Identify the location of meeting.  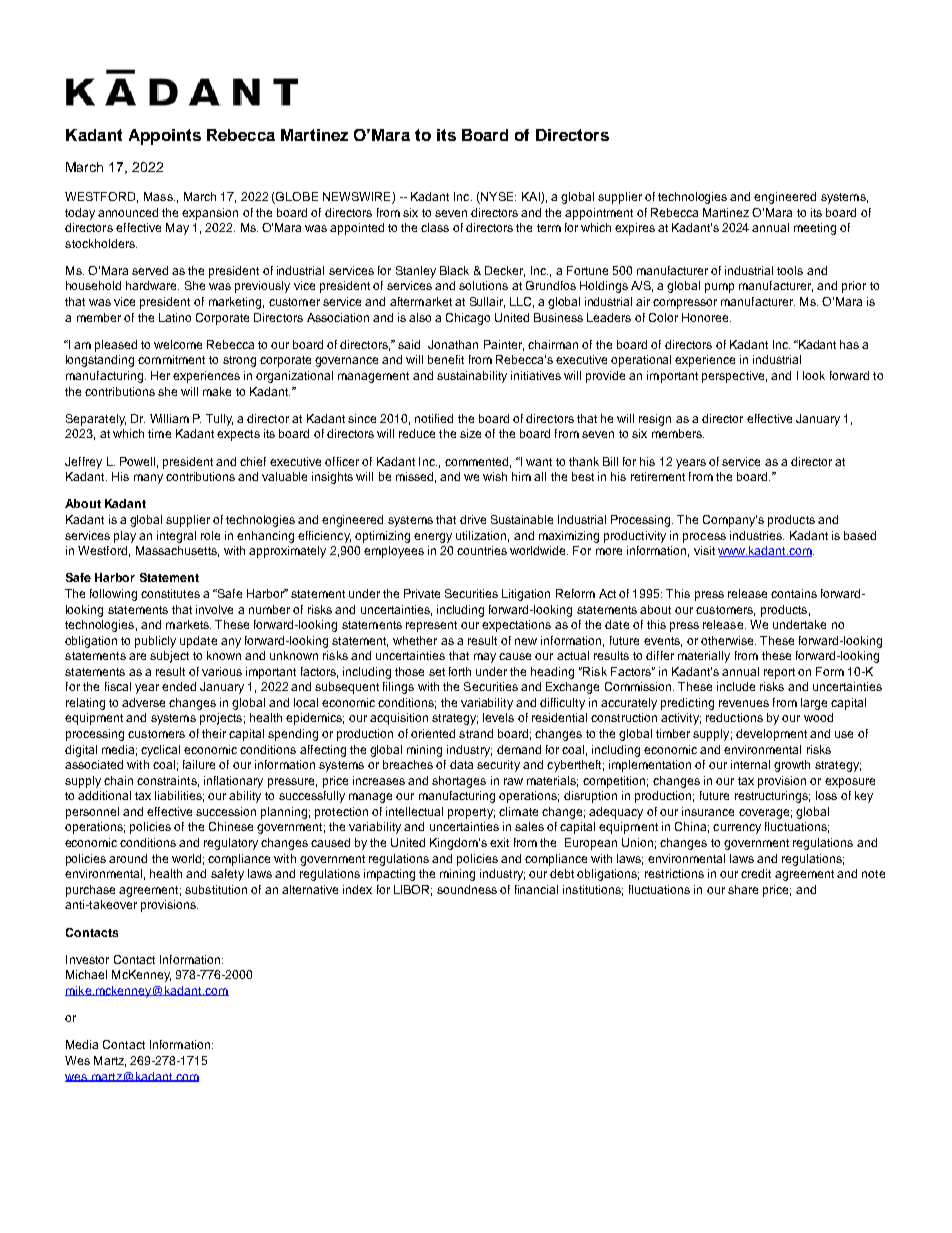
(815, 229).
